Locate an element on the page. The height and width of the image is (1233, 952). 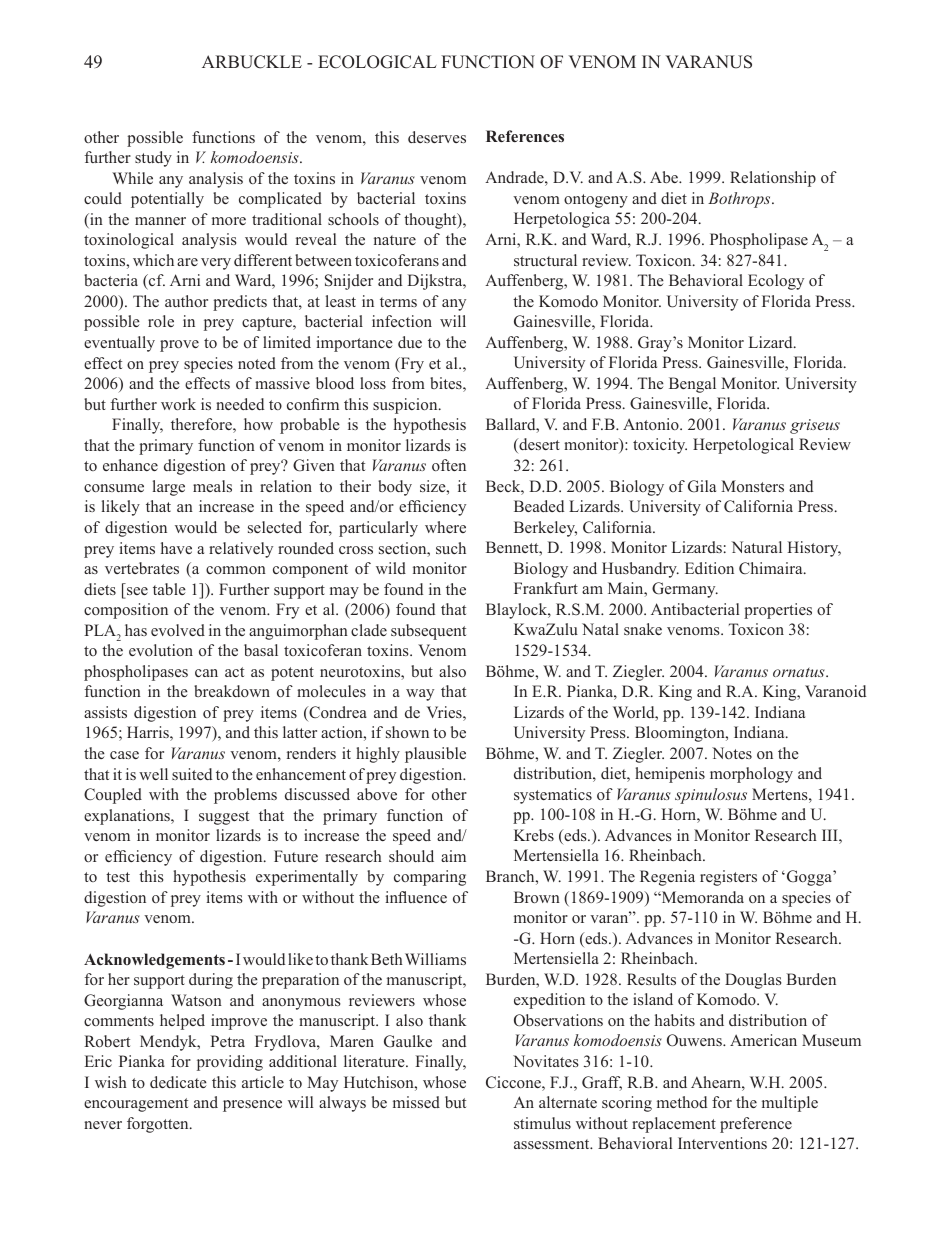
Monsters is located at coordinates (752, 486).
